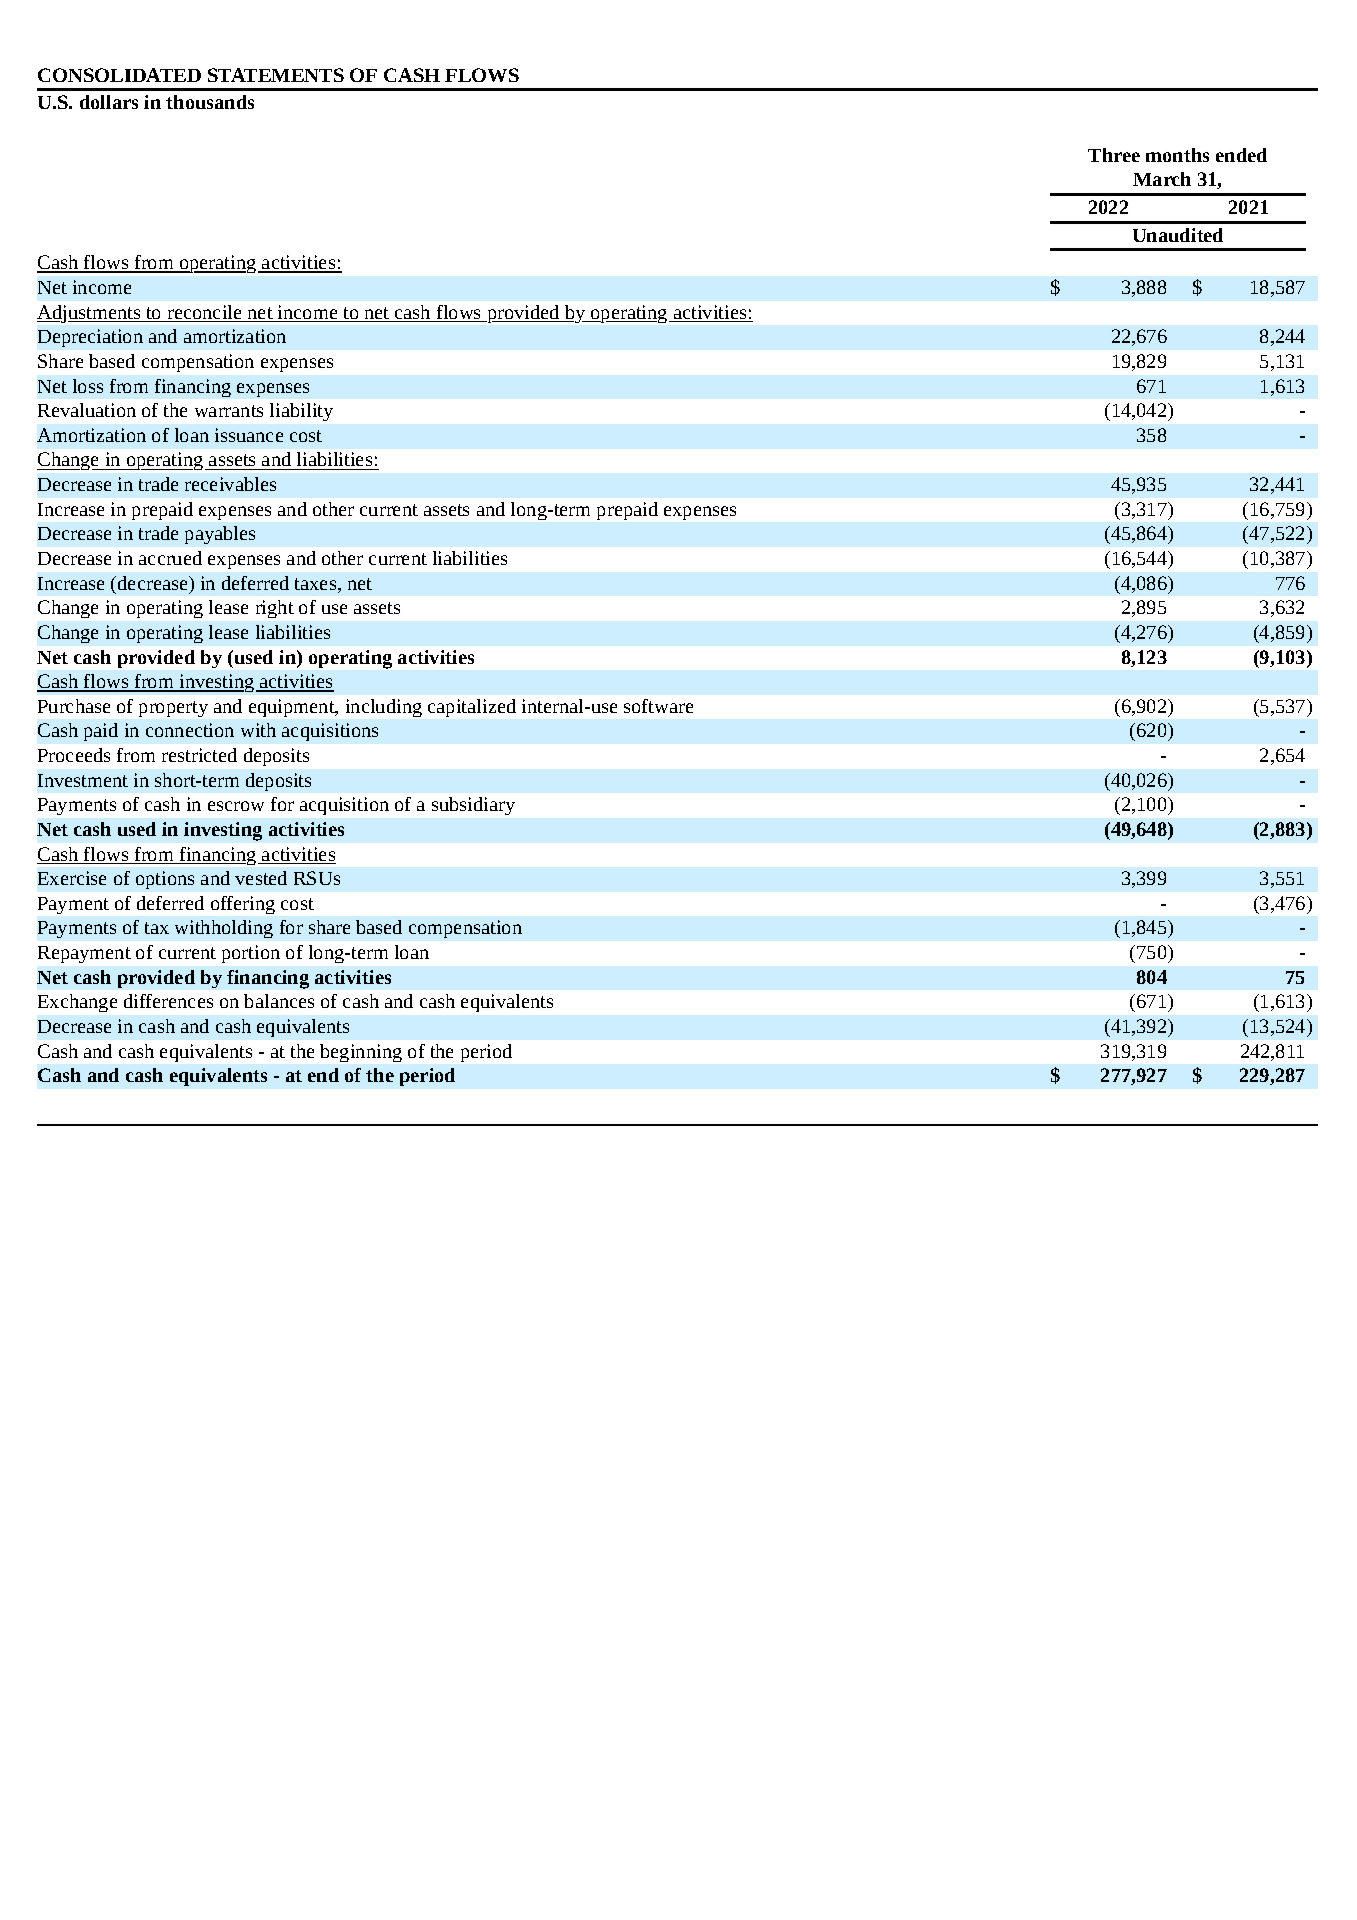 The image size is (1357, 1920). What do you see at coordinates (210, 102) in the document?
I see `thousands` at bounding box center [210, 102].
